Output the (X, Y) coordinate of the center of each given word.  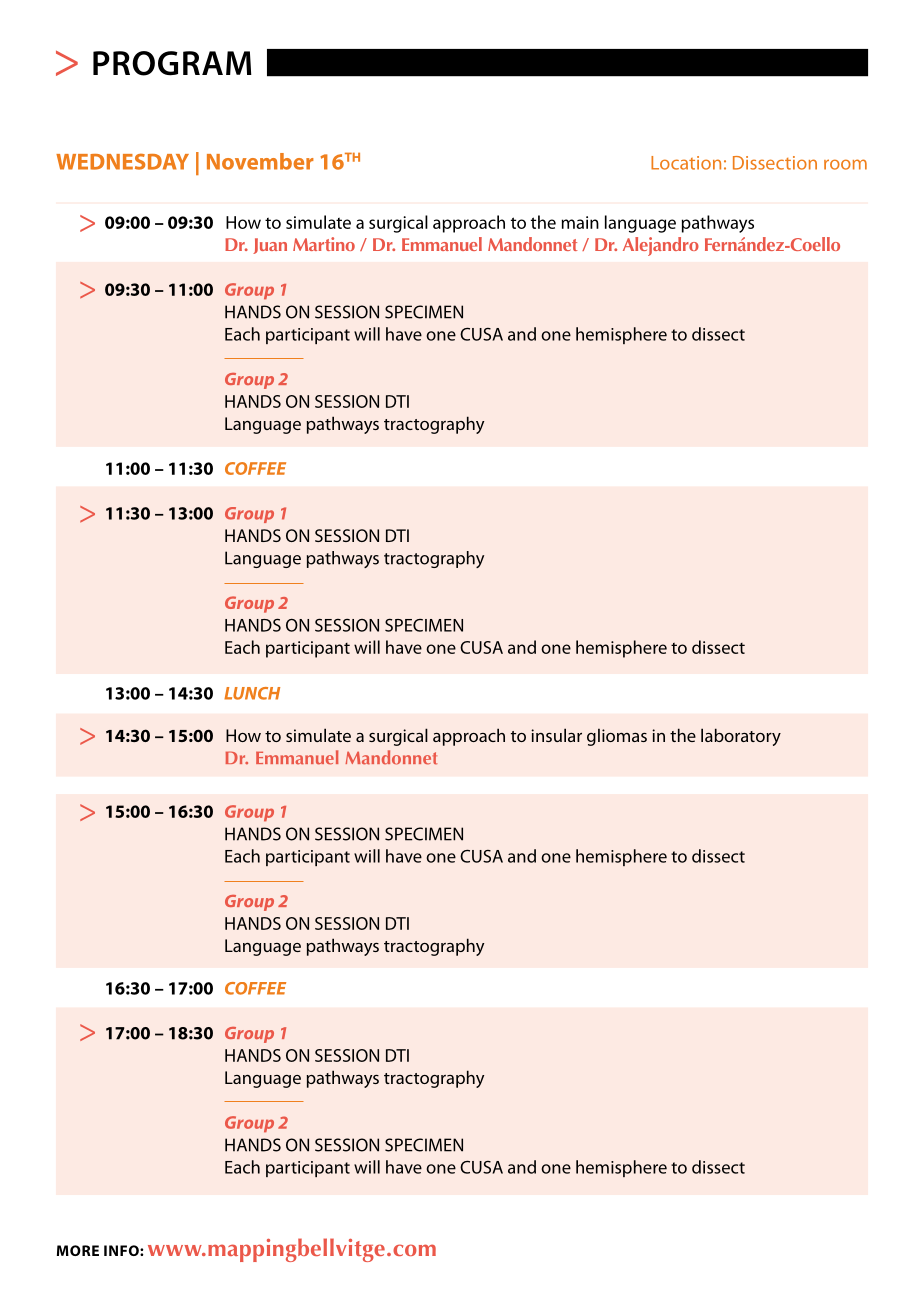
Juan (270, 246)
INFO (122, 1250)
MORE (78, 1250)
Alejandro (661, 246)
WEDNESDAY (122, 161)
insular (556, 735)
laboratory (741, 737)
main (580, 222)
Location (686, 163)
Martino (324, 244)
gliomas (617, 737)
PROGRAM (172, 63)
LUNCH (252, 693)
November (260, 161)
